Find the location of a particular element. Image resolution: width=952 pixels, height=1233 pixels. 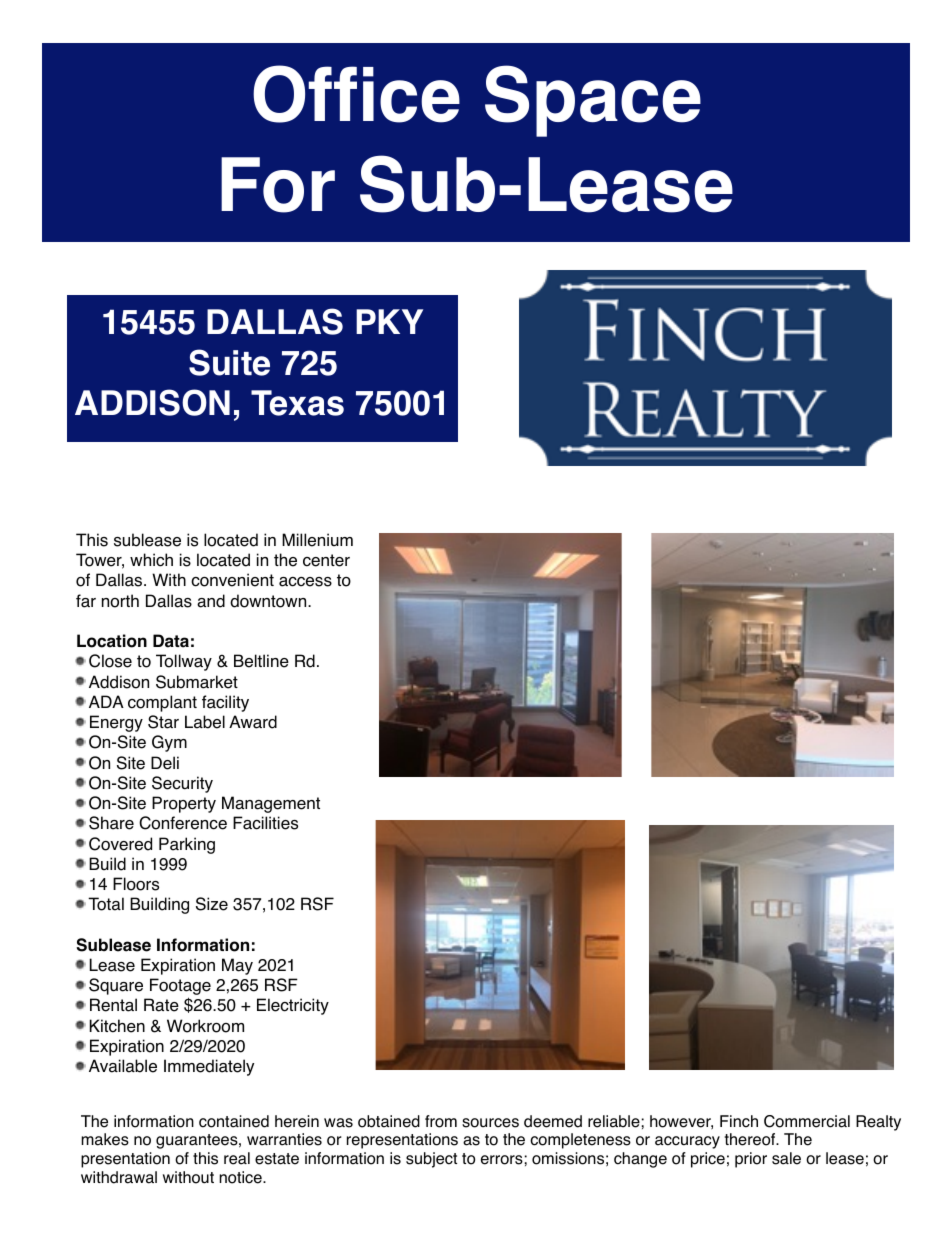

downtown is located at coordinates (269, 601).
